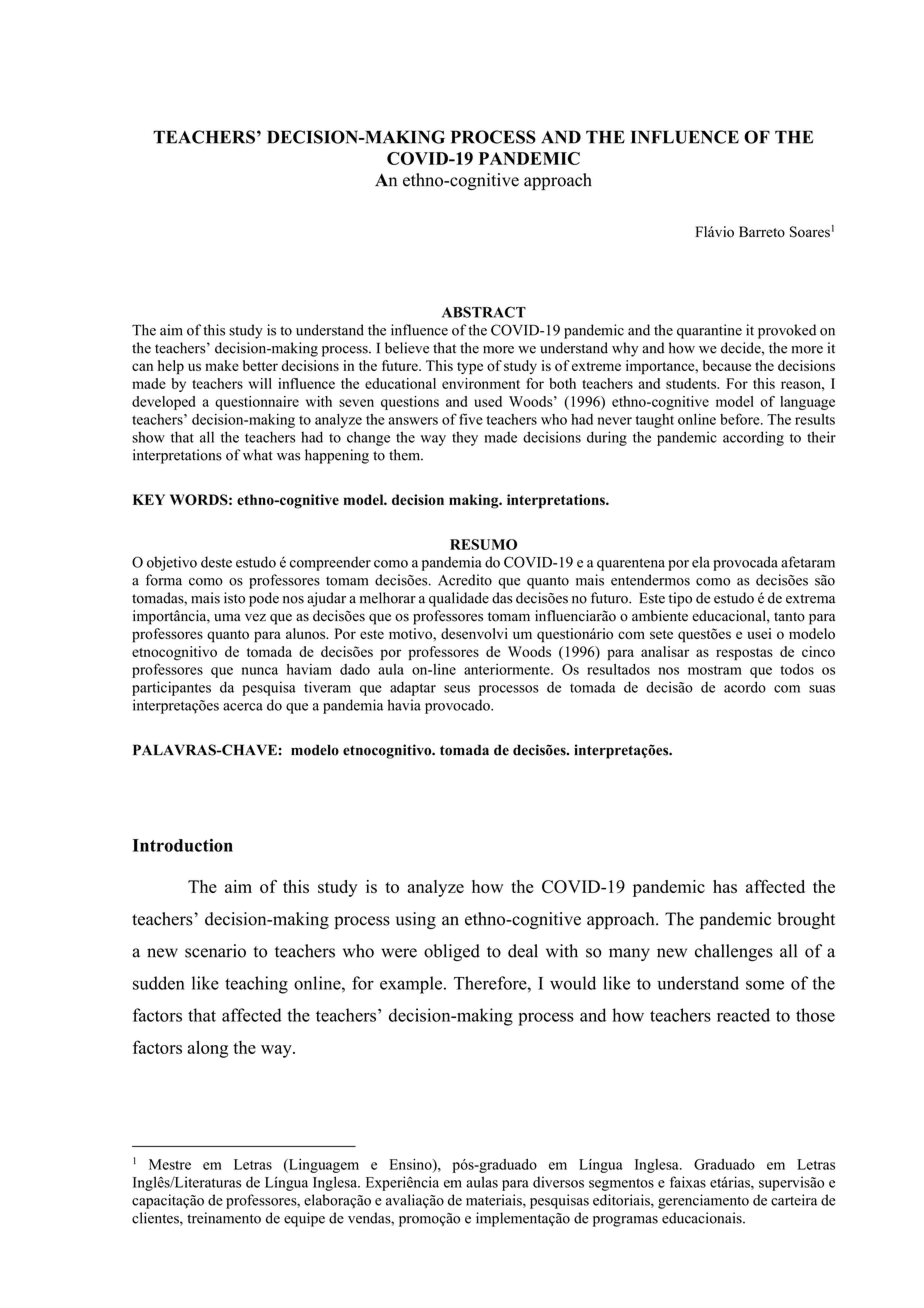  What do you see at coordinates (709, 331) in the screenshot?
I see `quarantine` at bounding box center [709, 331].
